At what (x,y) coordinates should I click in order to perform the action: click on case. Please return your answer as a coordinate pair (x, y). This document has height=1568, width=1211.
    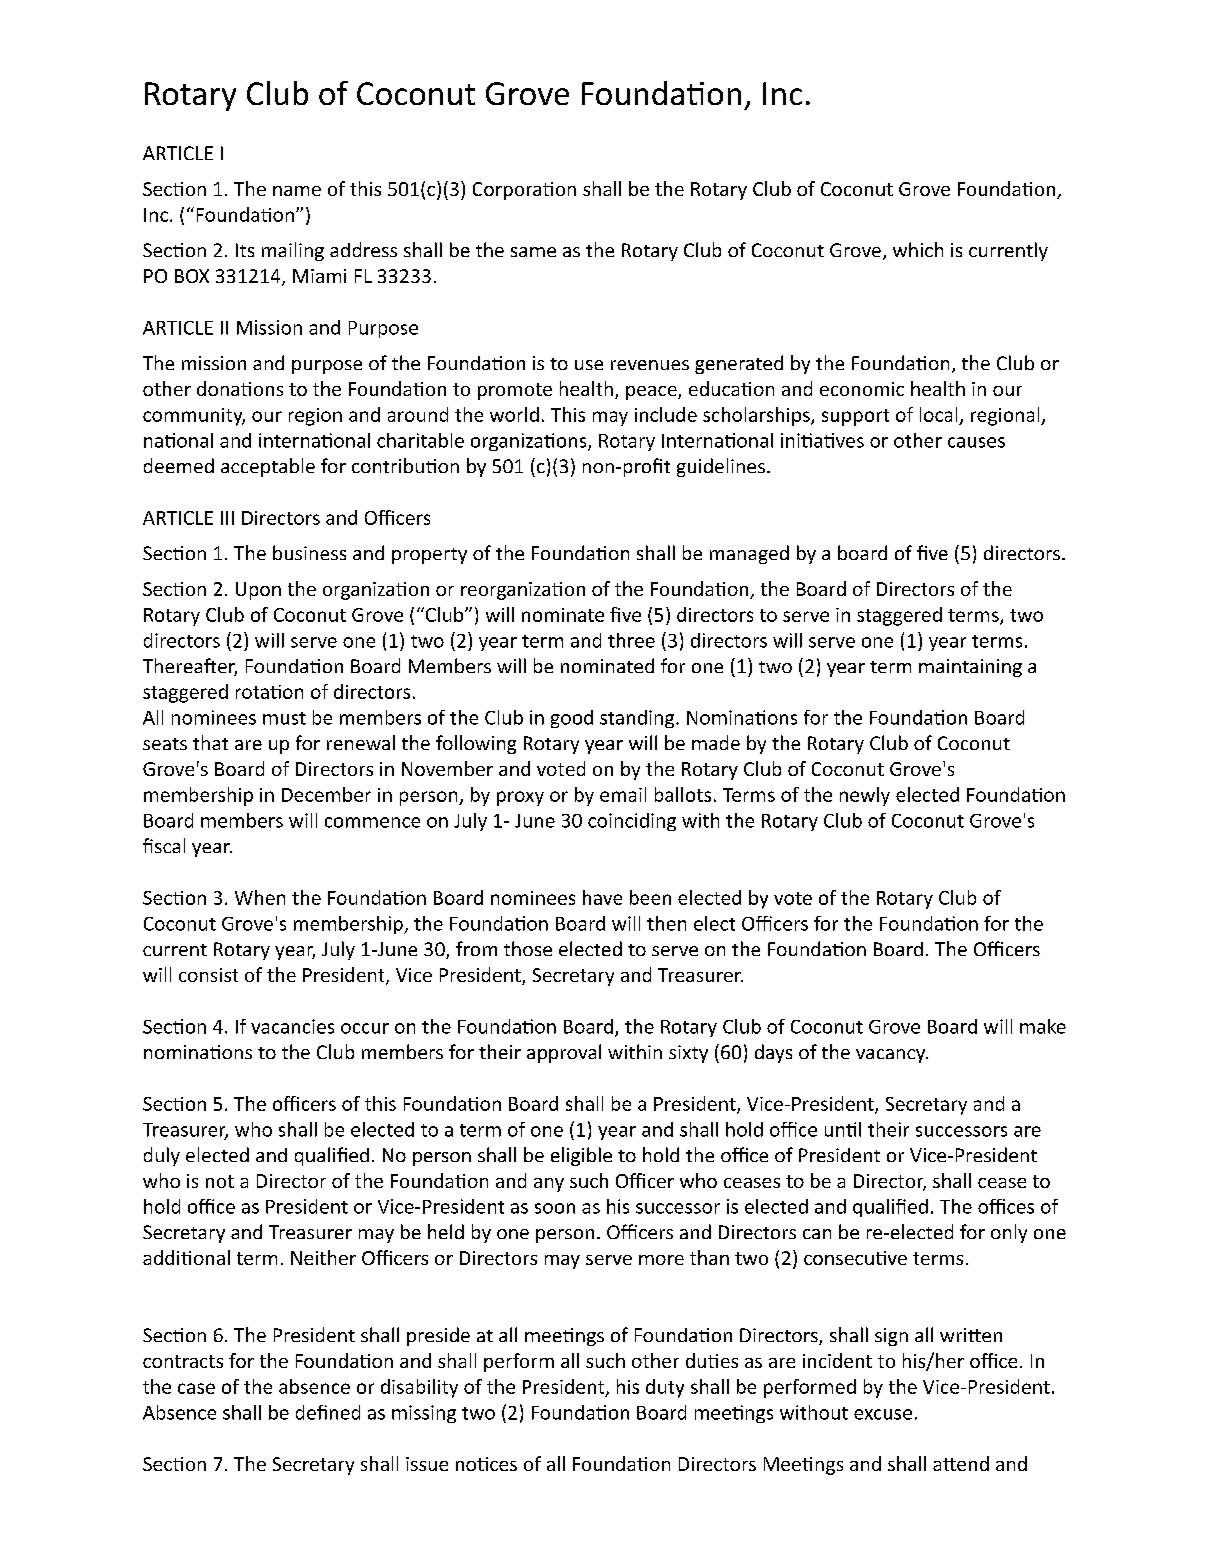
    Looking at the image, I should click on (196, 1388).
